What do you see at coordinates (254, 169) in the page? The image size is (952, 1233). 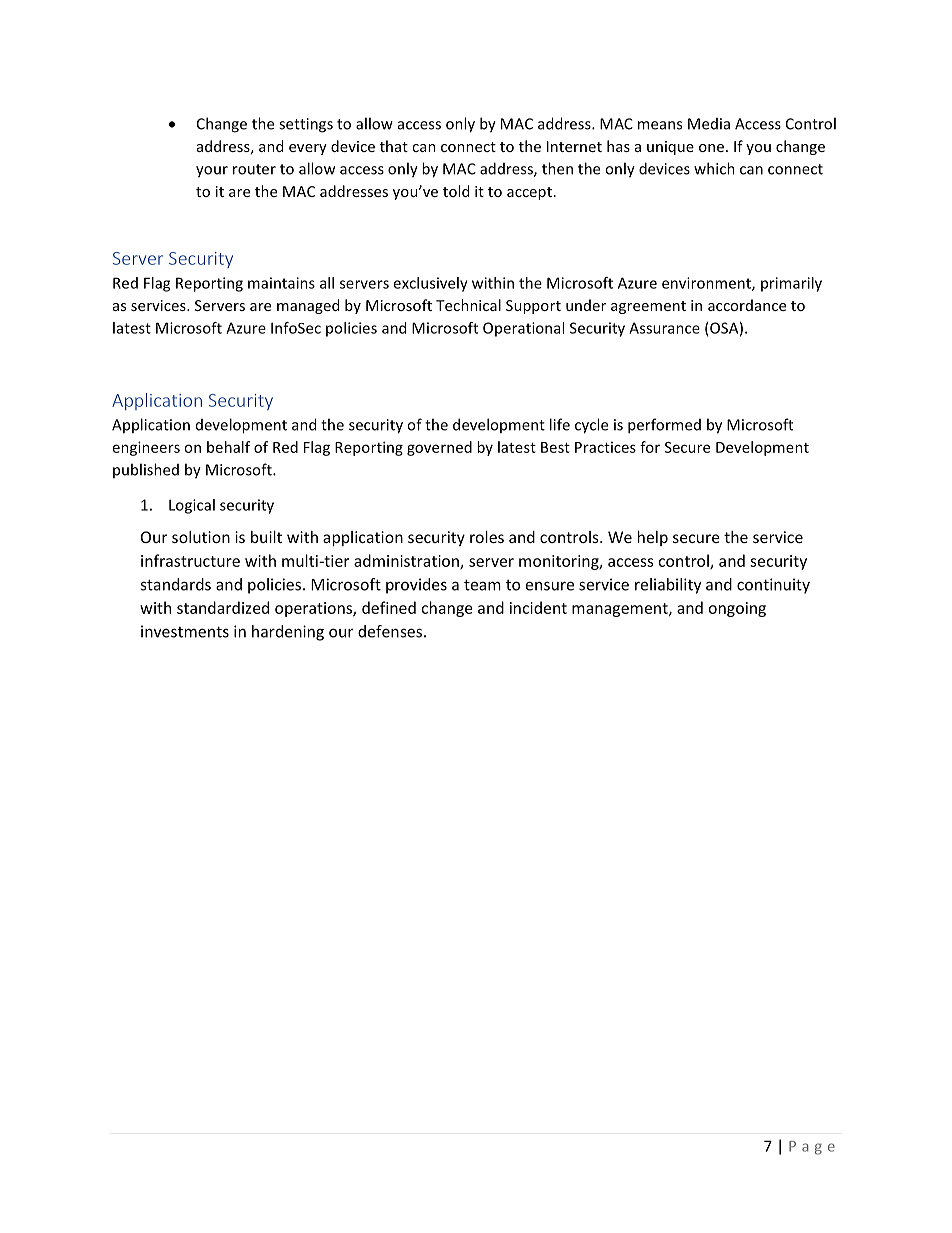 I see `router` at bounding box center [254, 169].
